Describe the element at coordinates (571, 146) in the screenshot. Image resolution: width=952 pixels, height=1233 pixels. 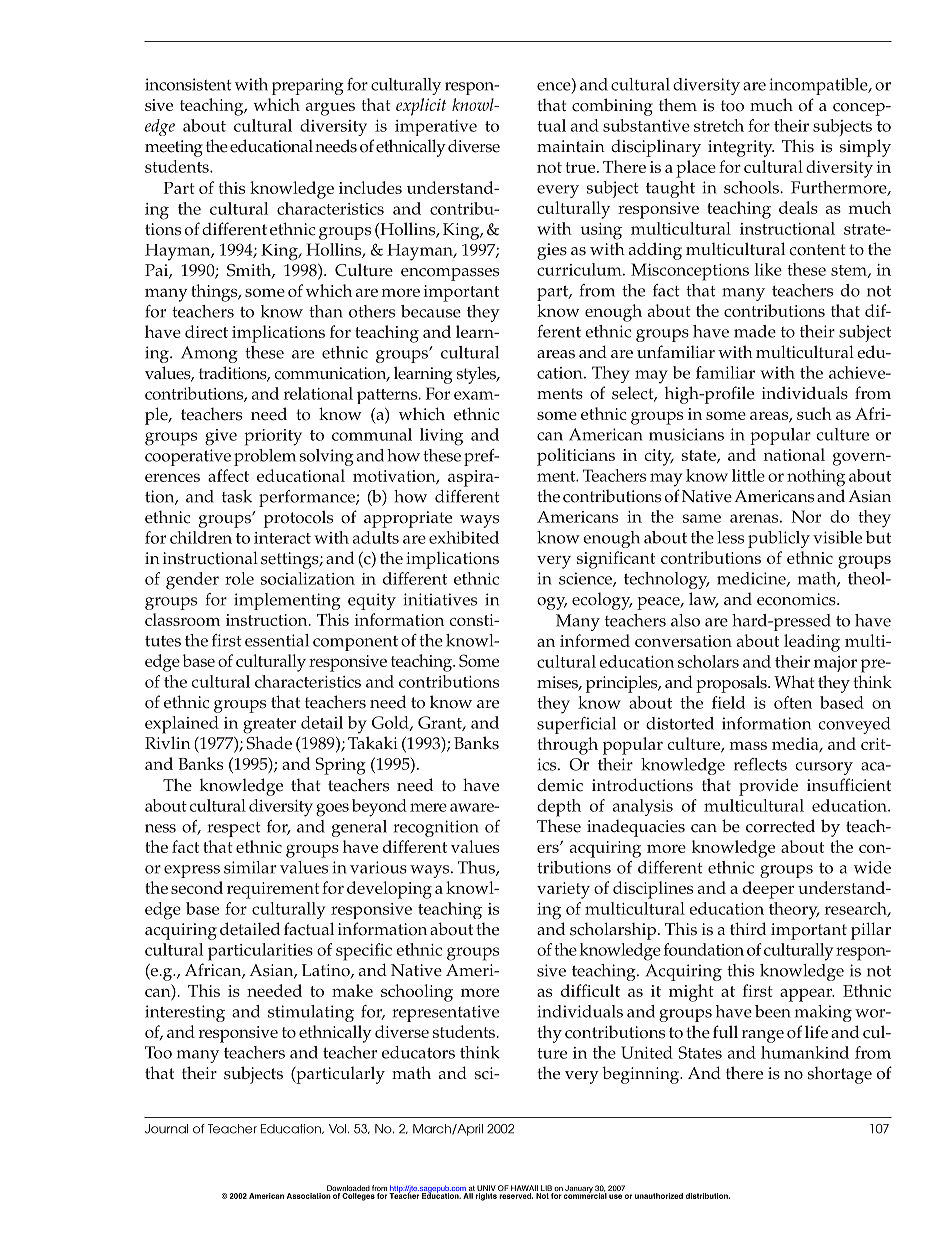
I see `maintain` at that location.
